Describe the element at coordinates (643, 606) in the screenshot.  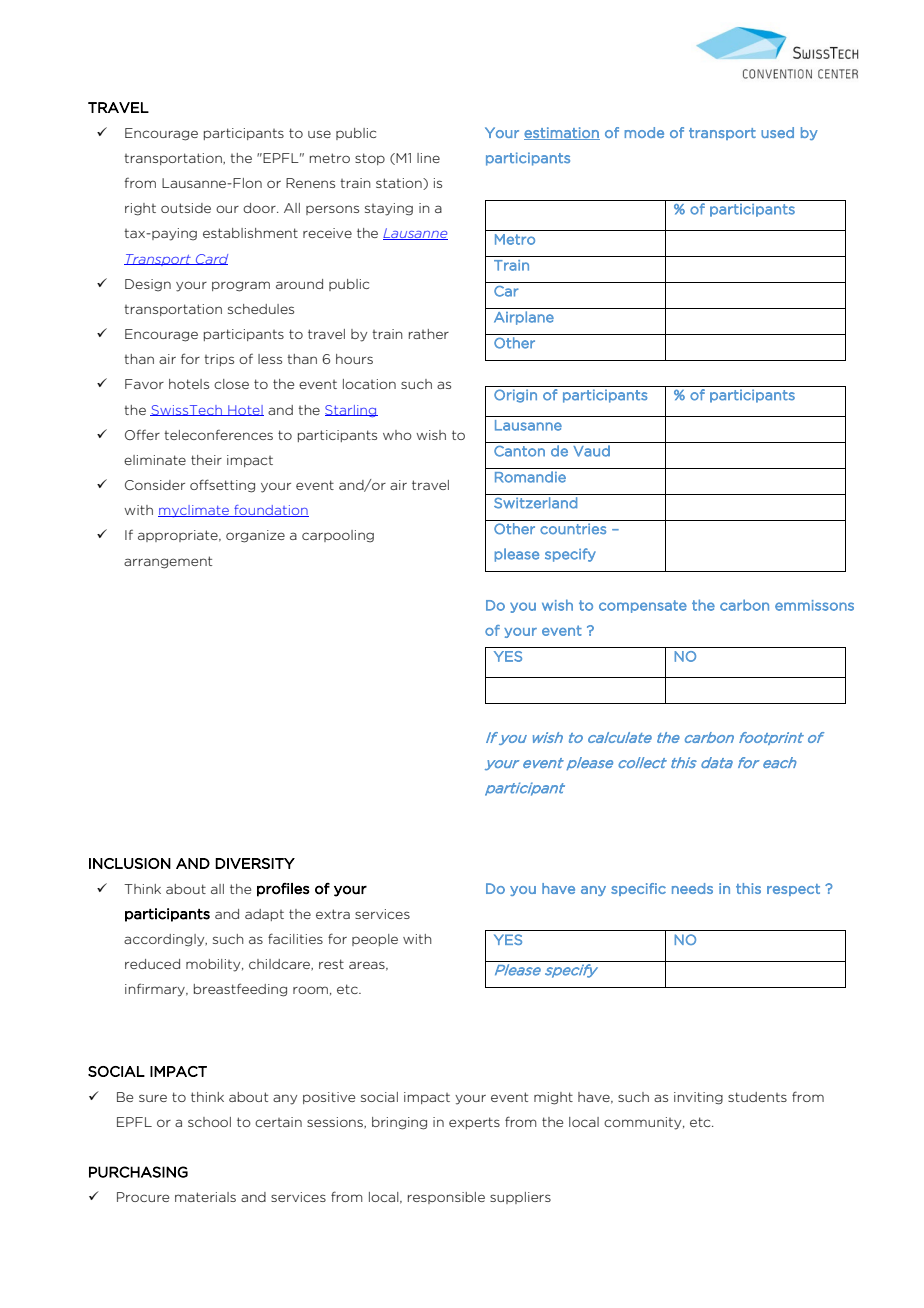
I see `compensate` at that location.
